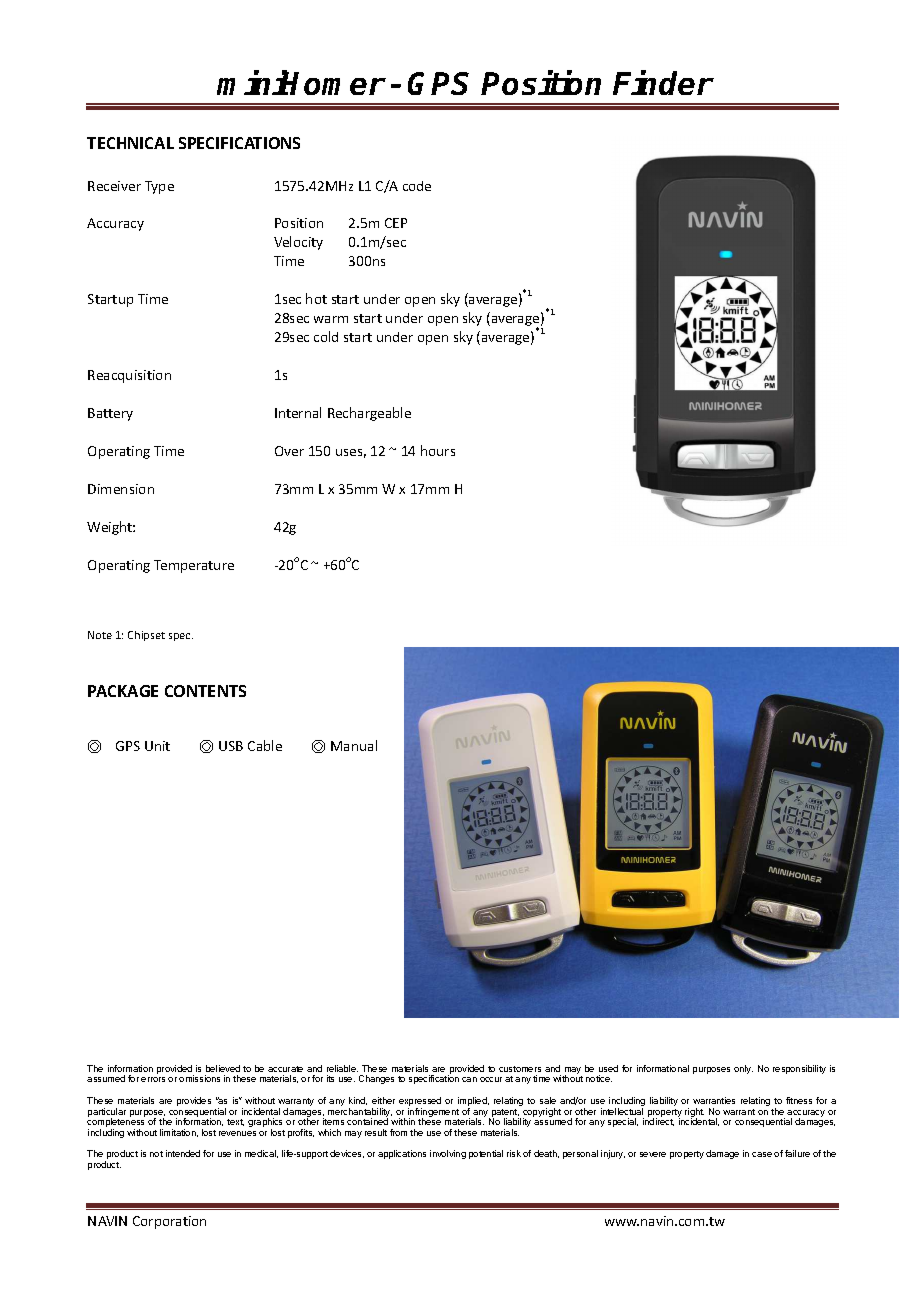 The height and width of the document is (1308, 924). What do you see at coordinates (183, 1153) in the document?
I see `intended` at bounding box center [183, 1153].
